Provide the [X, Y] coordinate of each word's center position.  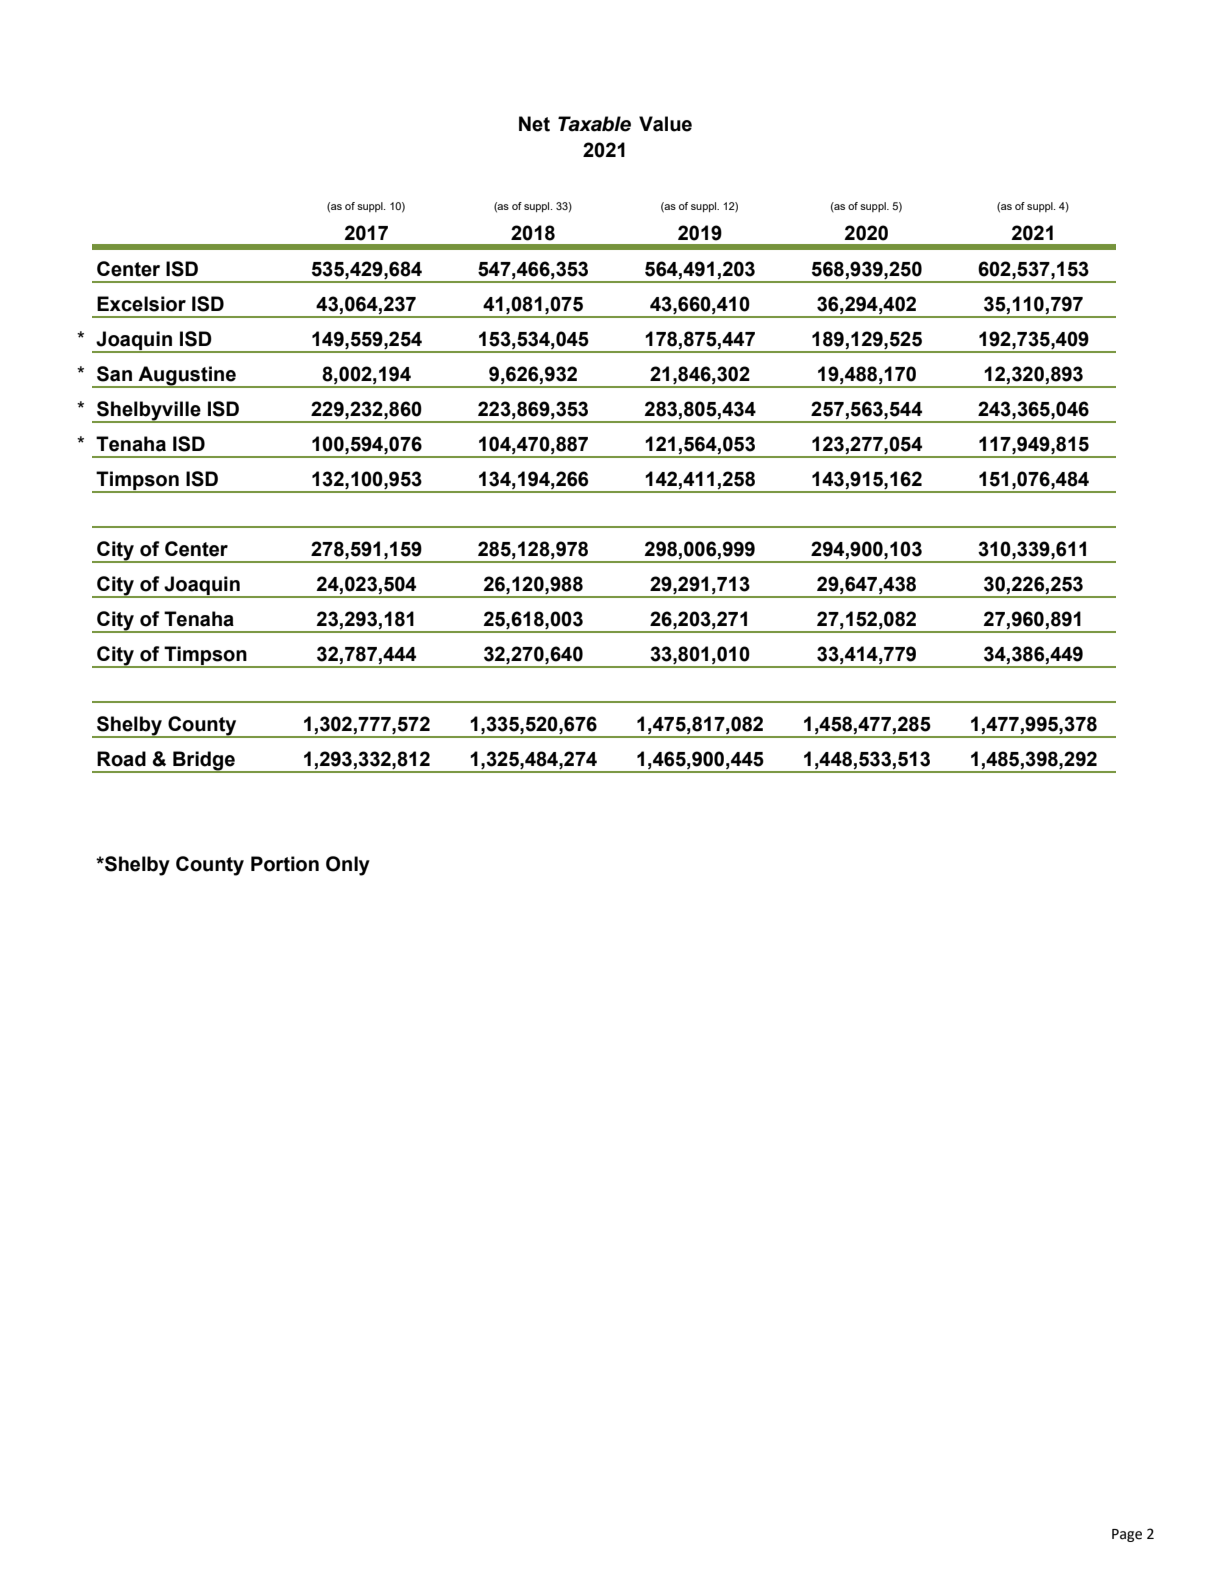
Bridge [204, 762]
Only [348, 866]
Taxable [594, 124]
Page [1127, 1535]
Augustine [187, 377]
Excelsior [141, 304]
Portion [285, 864]
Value [665, 124]
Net [534, 124]
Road [121, 759]
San [114, 374]
